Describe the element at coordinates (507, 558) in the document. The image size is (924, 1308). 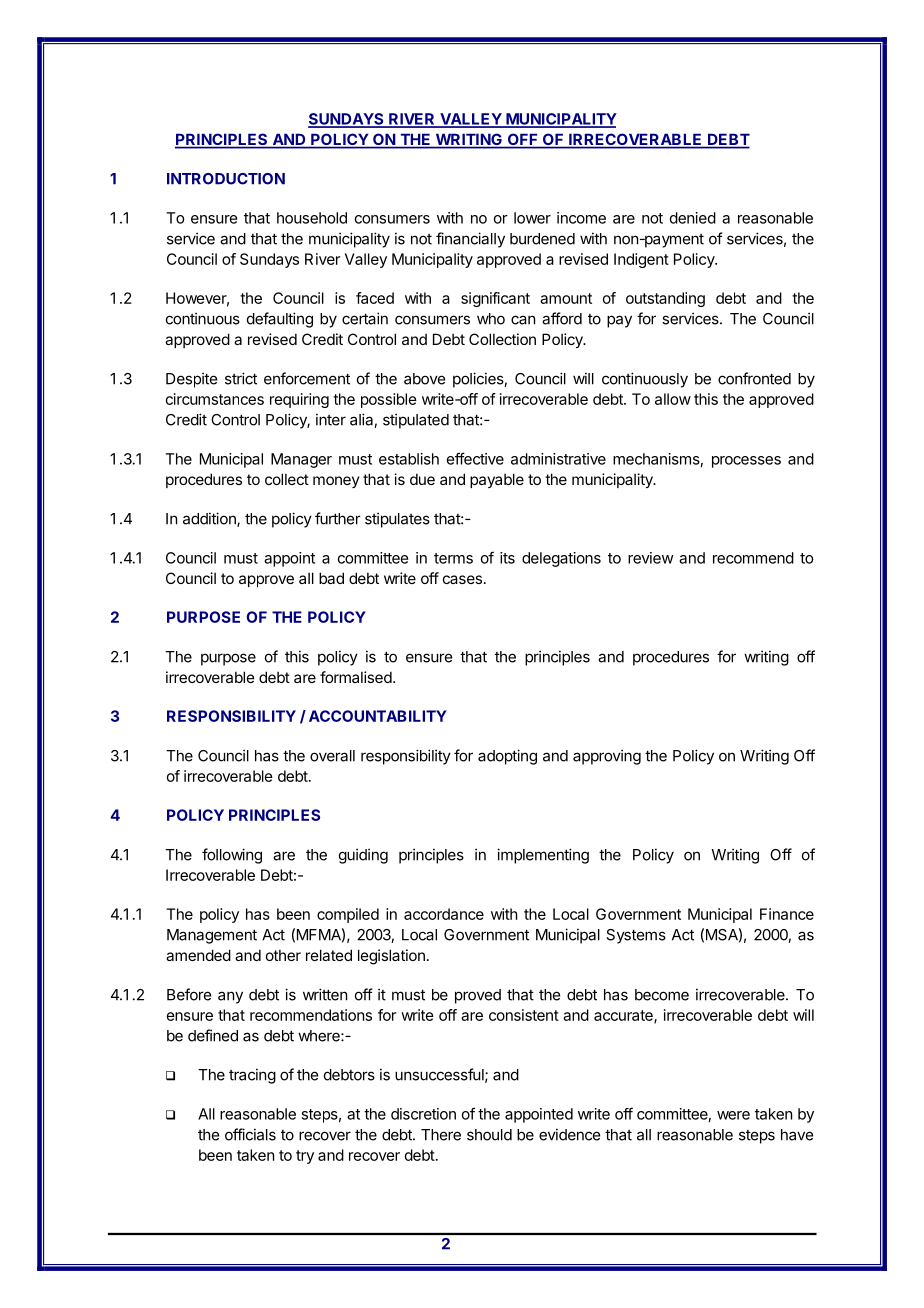
I see `its` at that location.
